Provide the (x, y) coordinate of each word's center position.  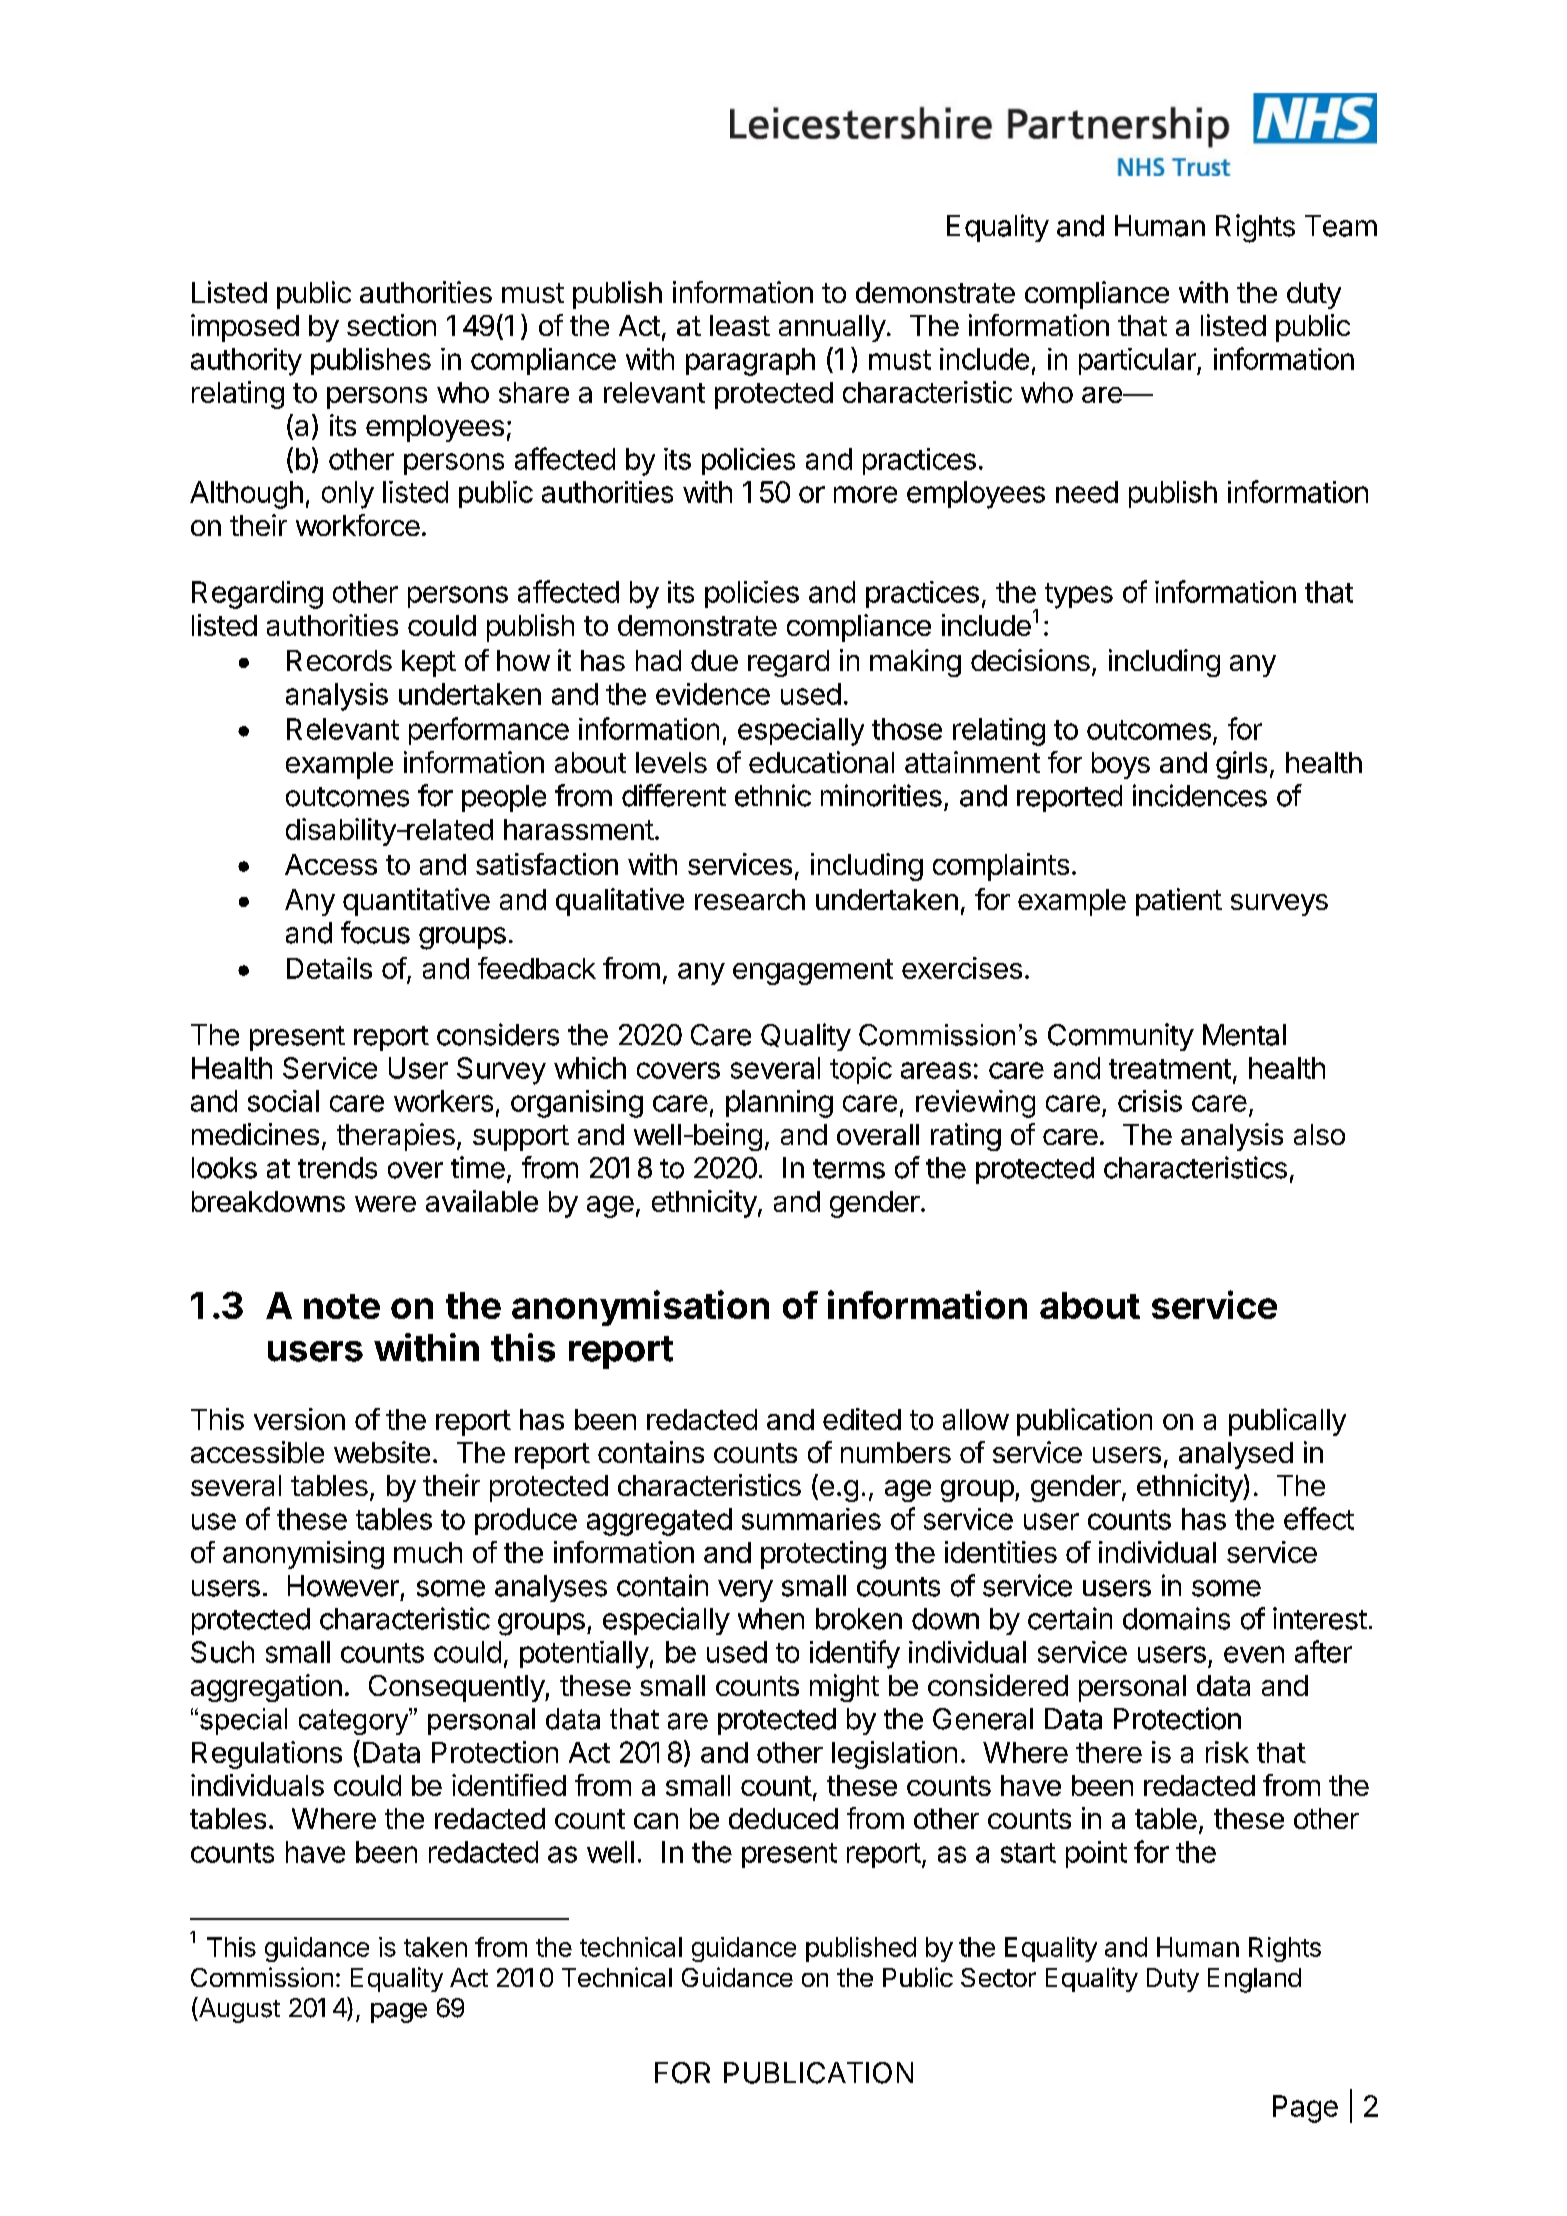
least (740, 325)
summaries (811, 1519)
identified (509, 1785)
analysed (1236, 1455)
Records (339, 660)
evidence (713, 694)
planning (779, 1104)
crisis (1150, 1101)
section (391, 325)
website (382, 1452)
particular (1138, 361)
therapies (396, 1137)
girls (1241, 765)
